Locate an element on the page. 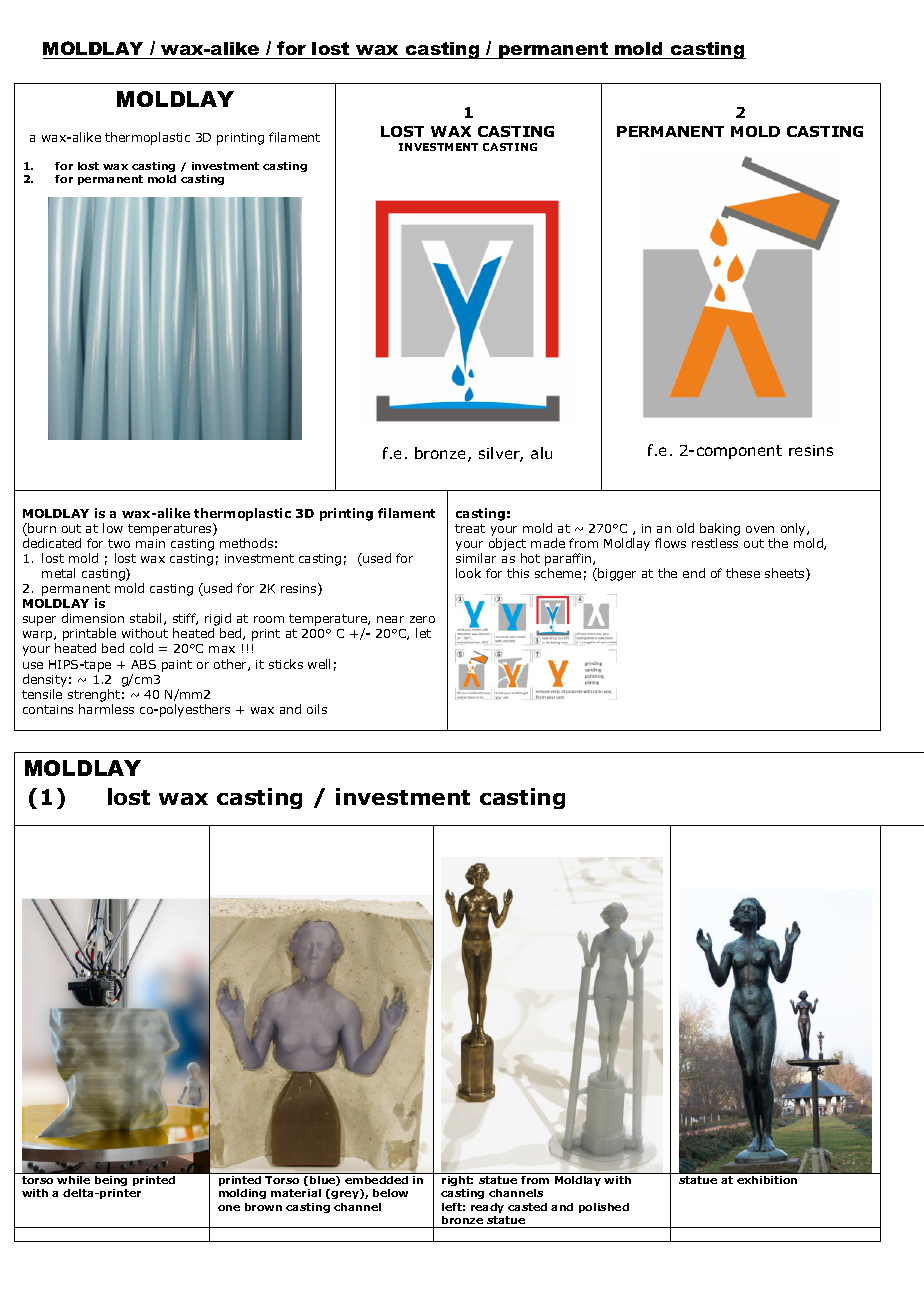  below is located at coordinates (390, 1193).
